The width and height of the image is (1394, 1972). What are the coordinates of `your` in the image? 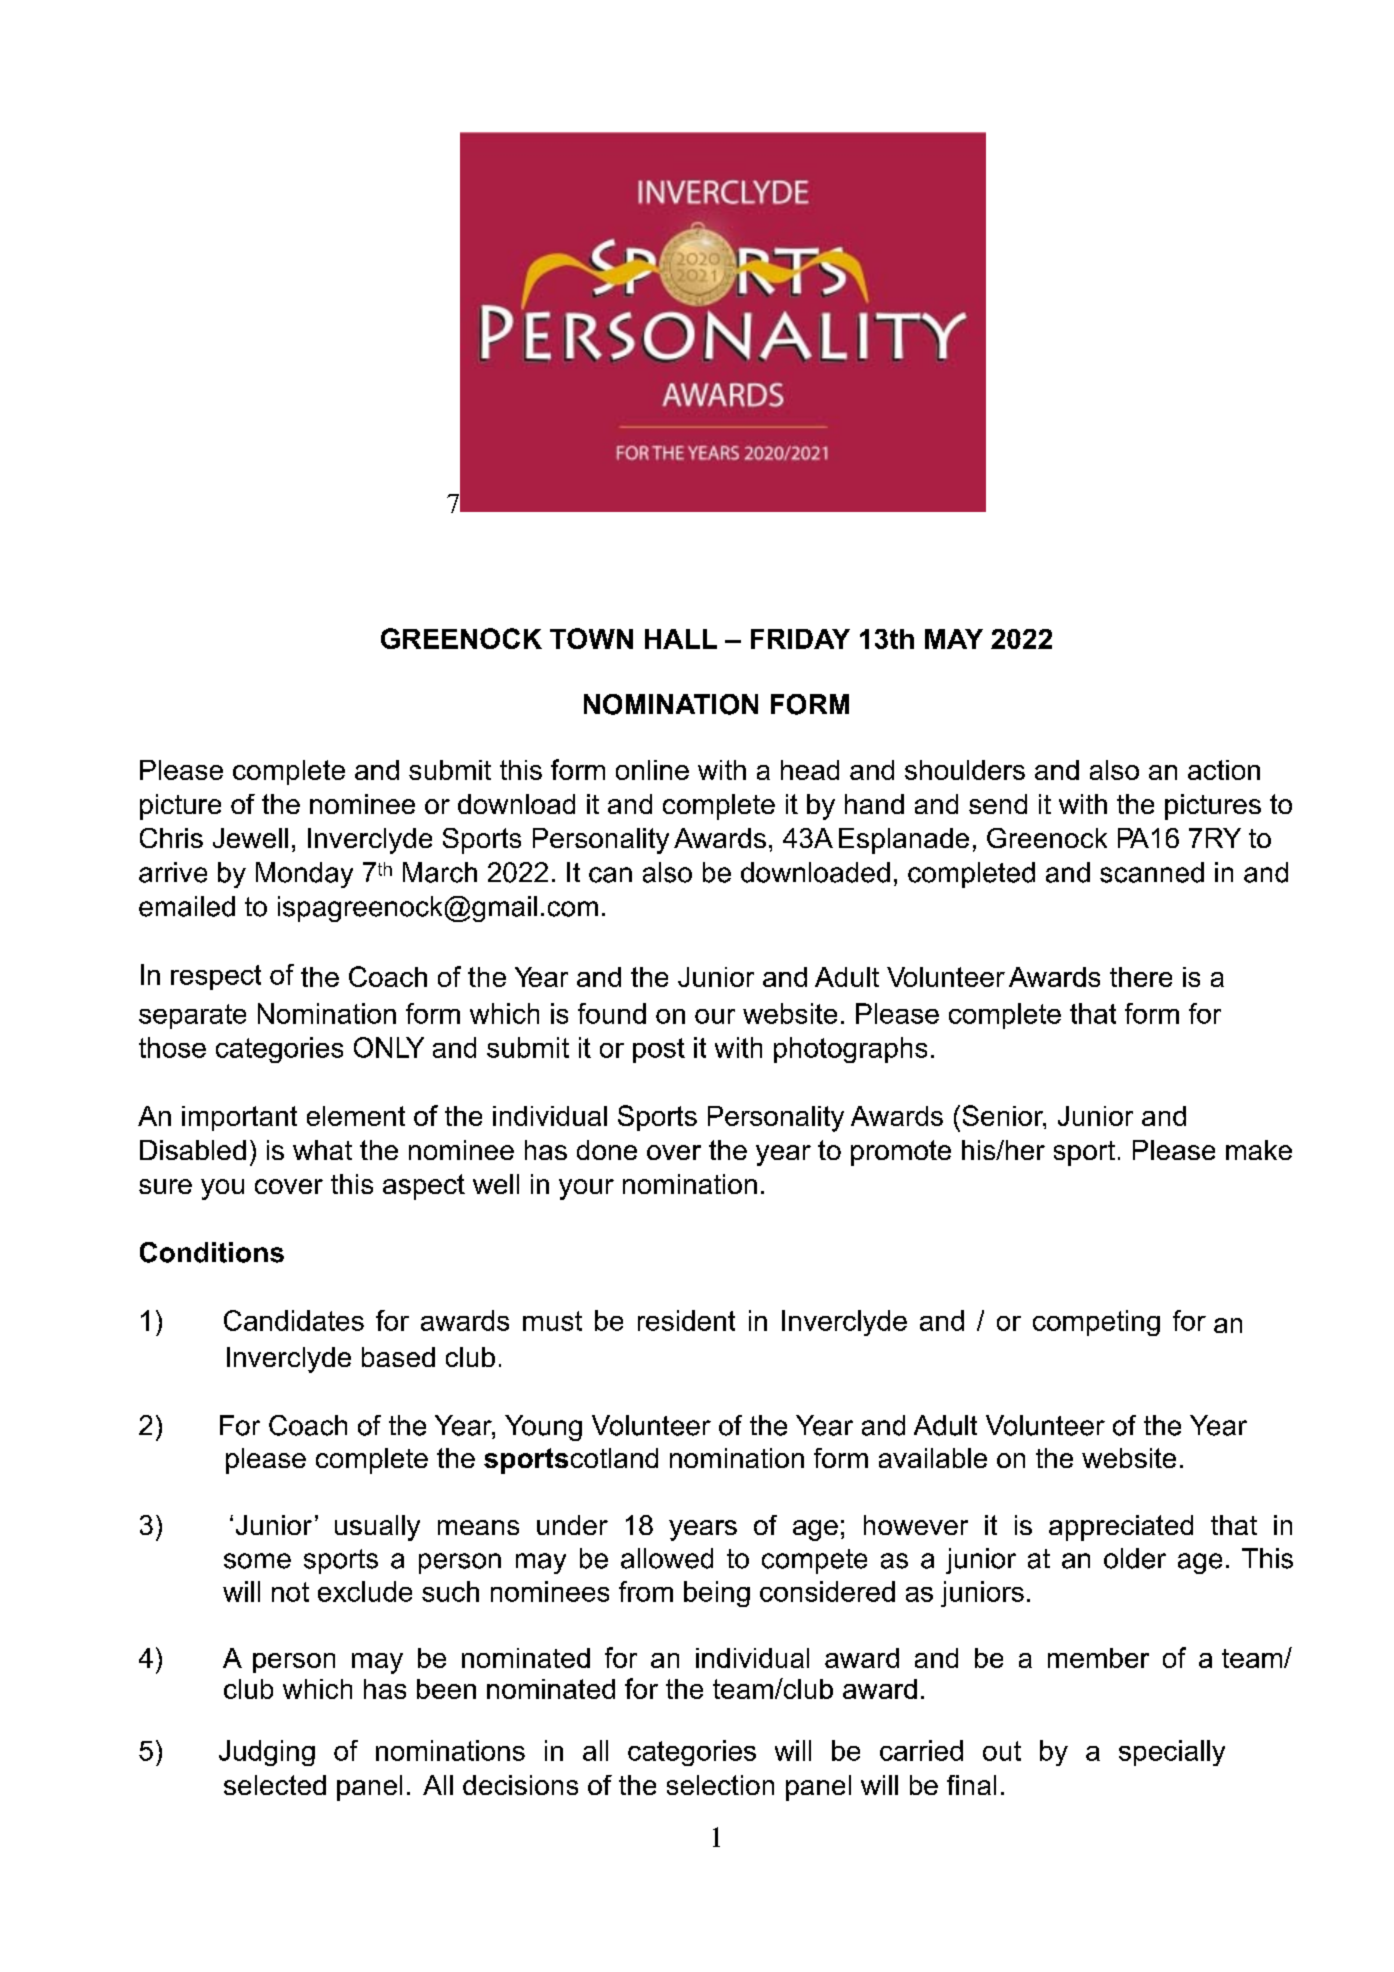 It's located at (586, 1189).
